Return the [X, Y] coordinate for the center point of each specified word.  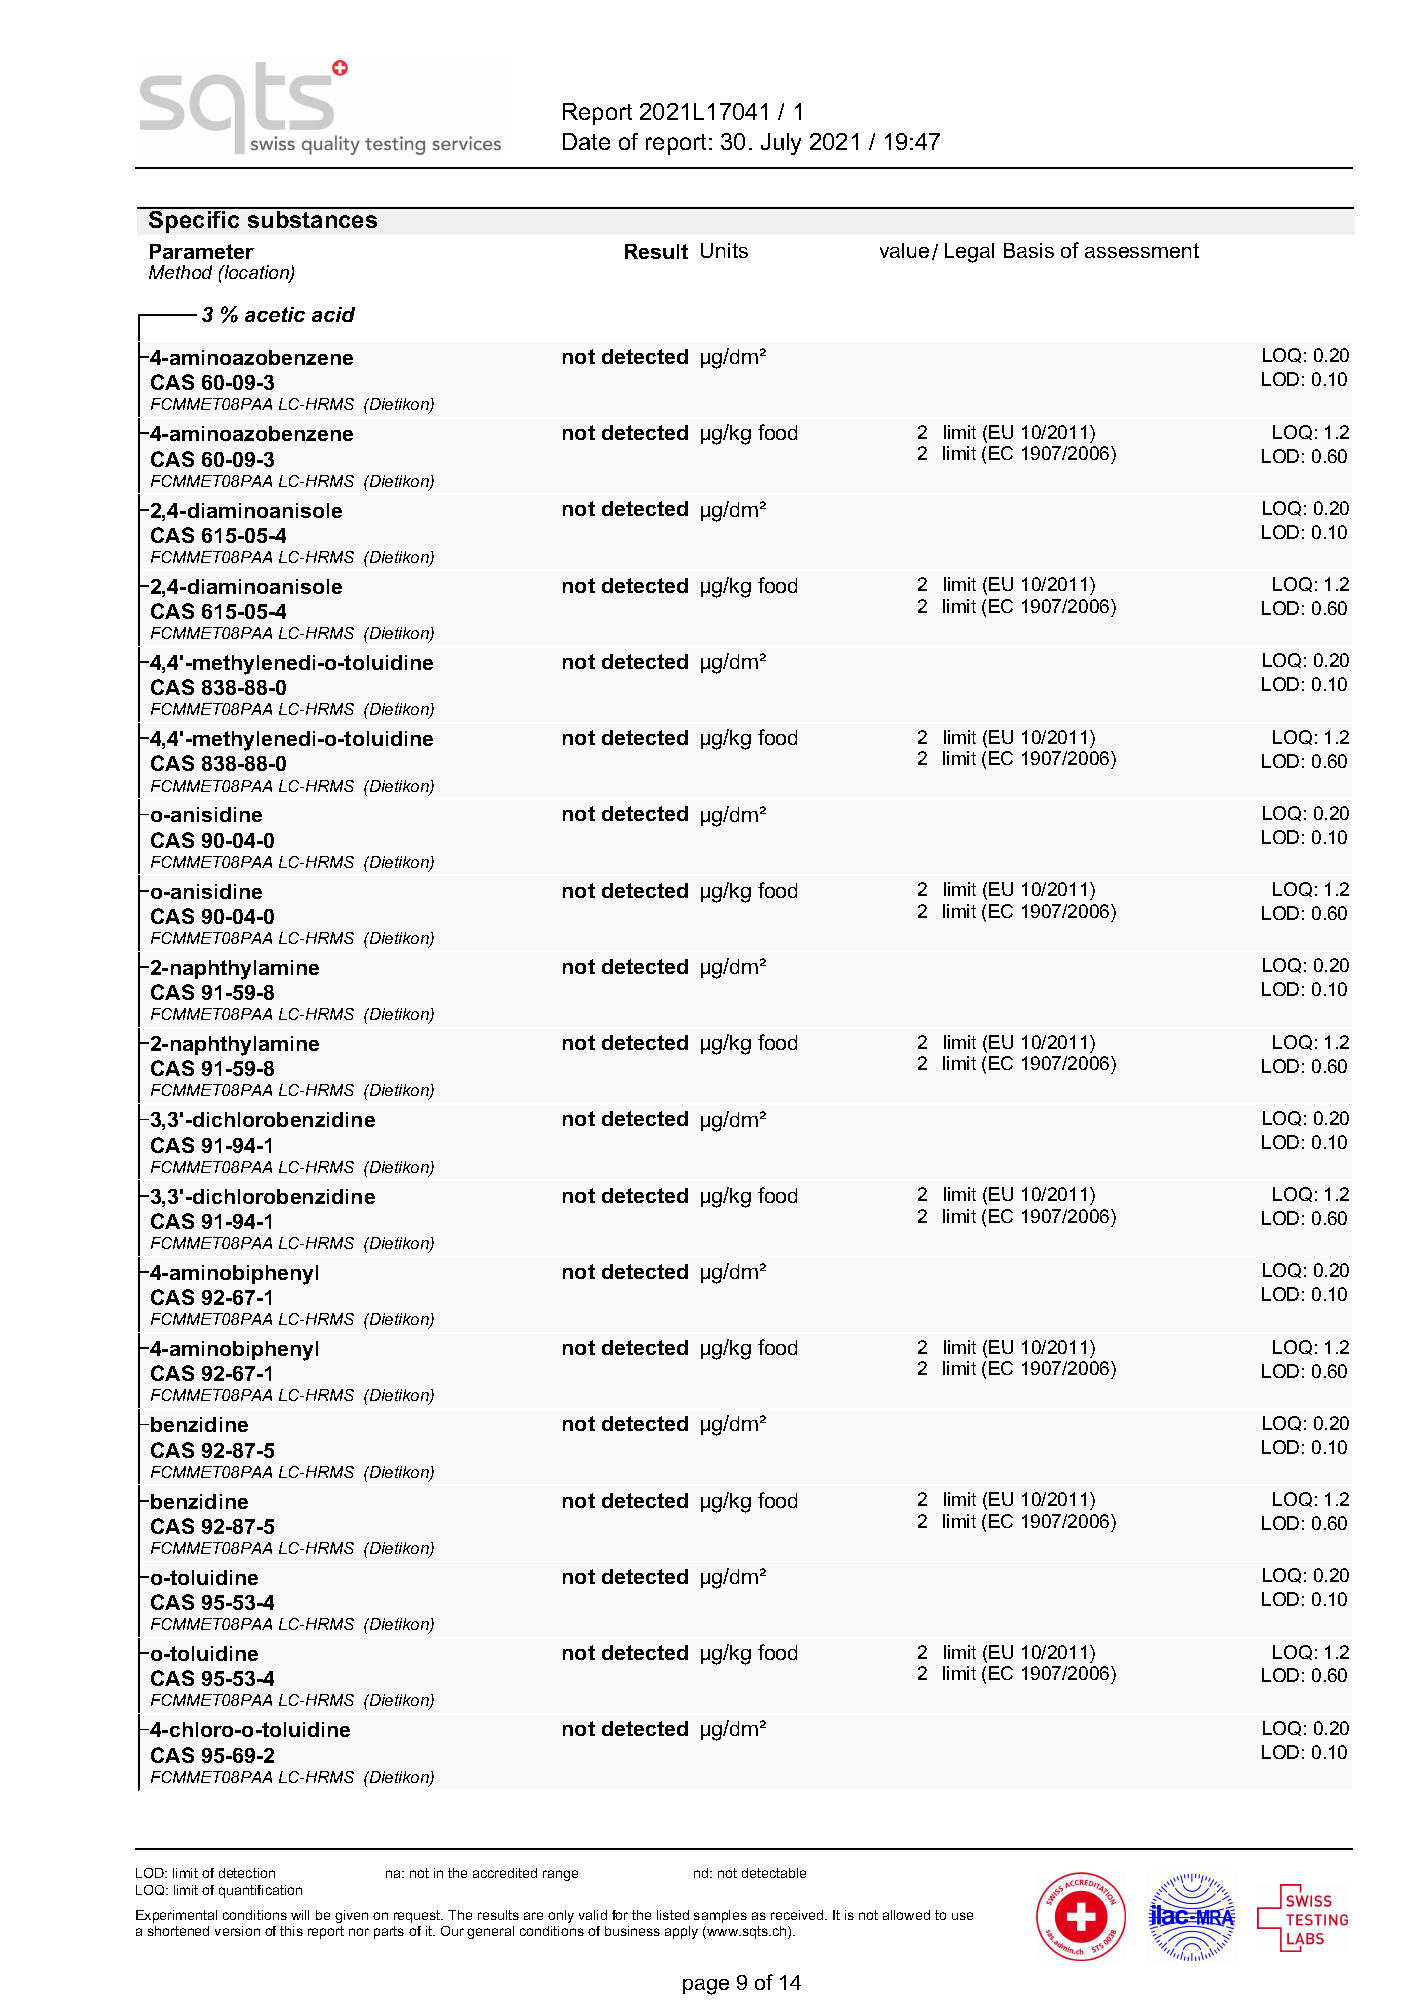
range [560, 1875]
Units [724, 250]
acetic [275, 314]
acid [333, 314]
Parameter [202, 251]
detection [247, 1873]
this [291, 1931]
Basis [1029, 250]
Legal [969, 253]
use [962, 1916]
